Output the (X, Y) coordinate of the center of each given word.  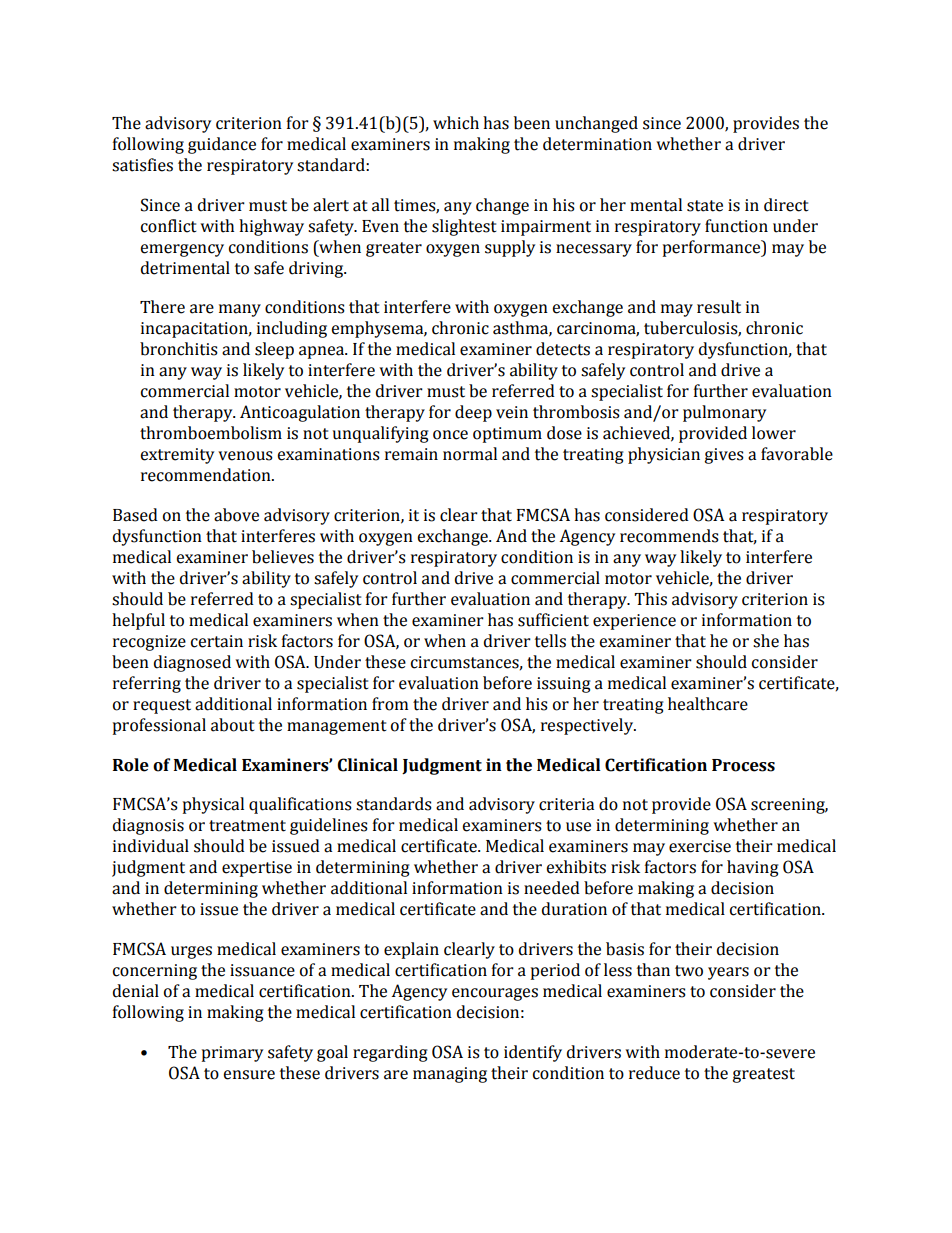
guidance (222, 145)
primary (232, 1054)
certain (217, 641)
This (650, 599)
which (456, 123)
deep (473, 413)
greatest (763, 1075)
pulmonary (724, 413)
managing (450, 1075)
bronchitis (179, 349)
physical (213, 805)
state (705, 206)
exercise (700, 846)
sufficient (553, 620)
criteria (566, 804)
